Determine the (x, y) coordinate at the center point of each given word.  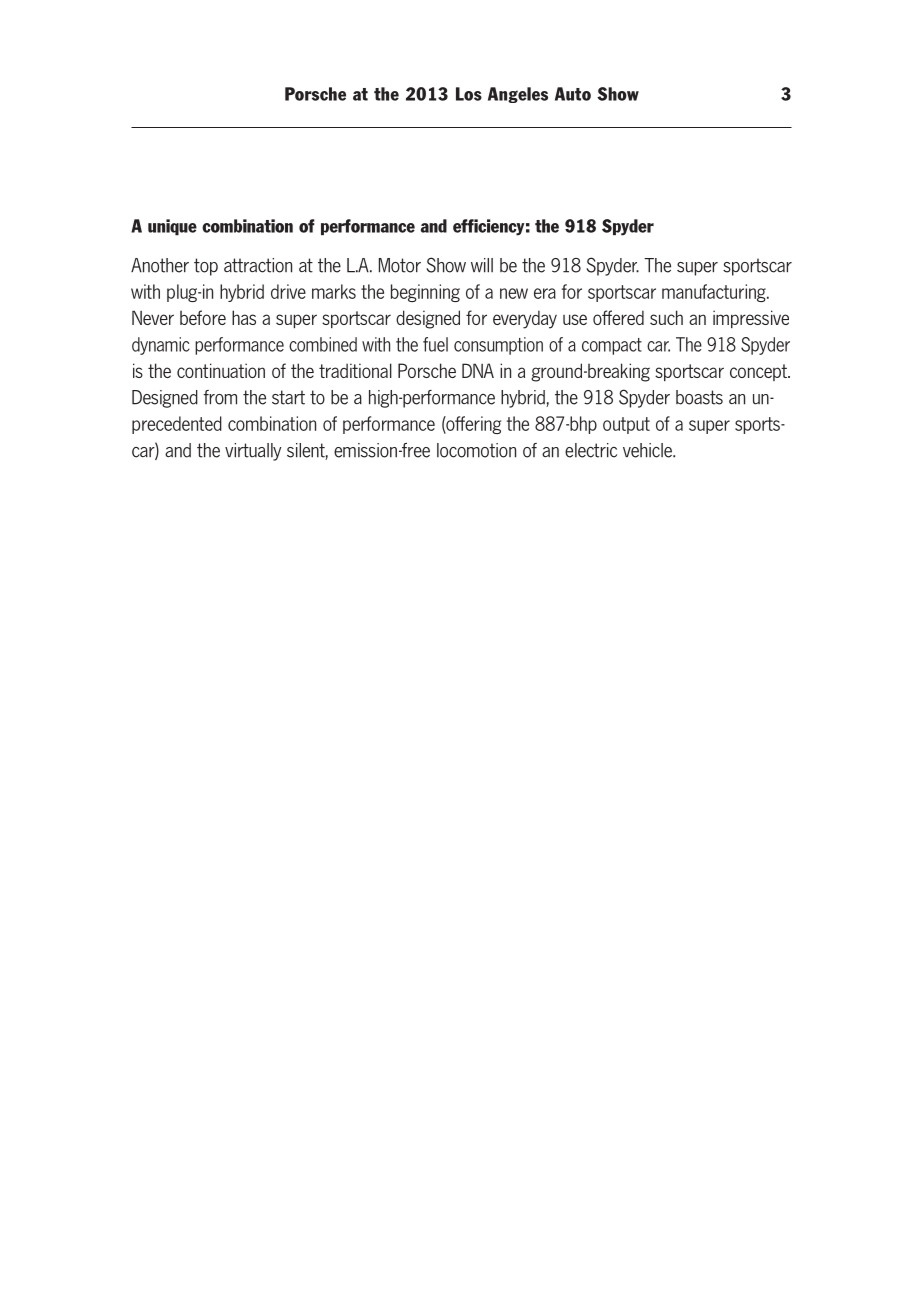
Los (469, 94)
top (206, 267)
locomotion (476, 450)
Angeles (518, 95)
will (482, 265)
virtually (253, 452)
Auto (573, 94)
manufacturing (715, 293)
